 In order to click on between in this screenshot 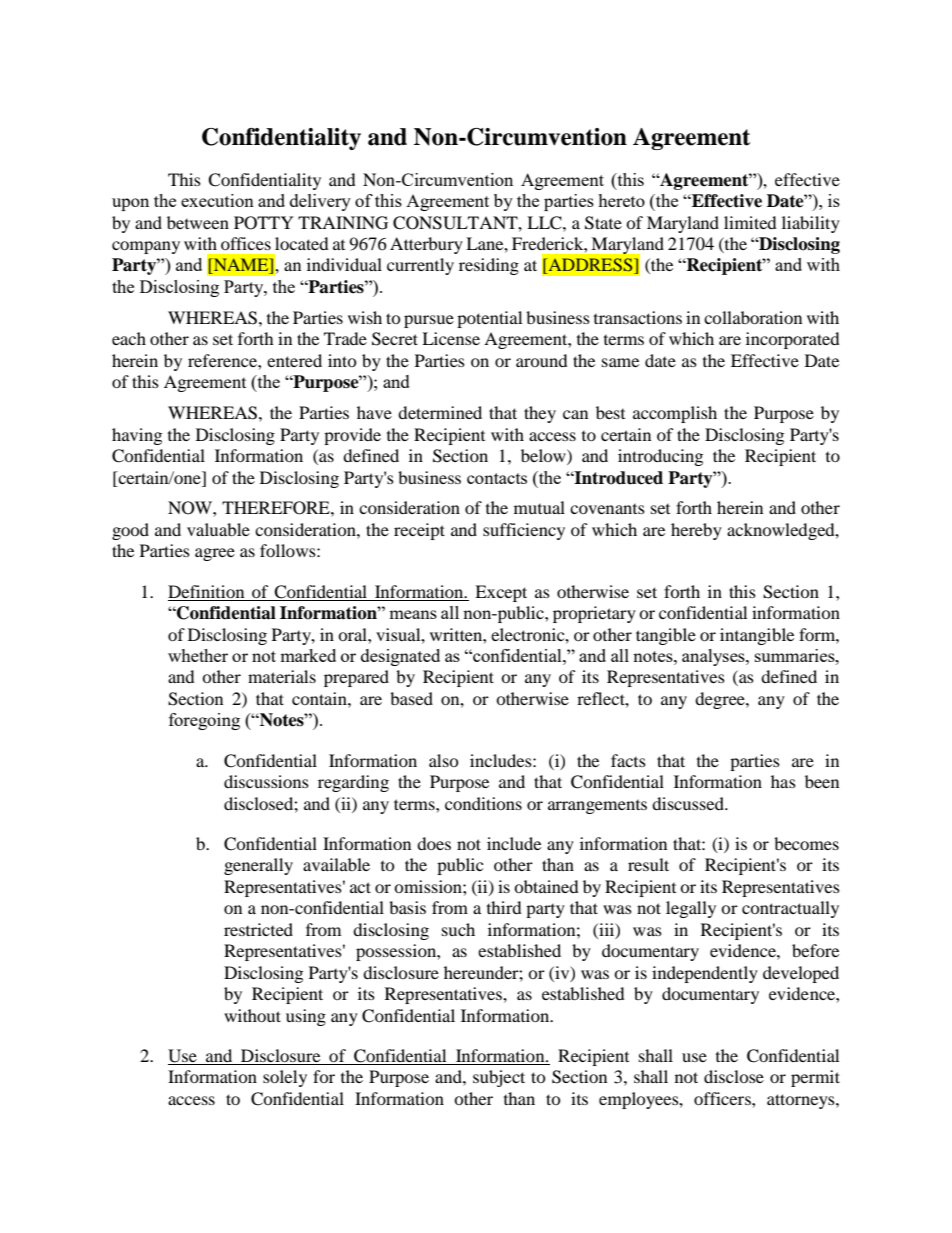, I will do `click(198, 222)`.
